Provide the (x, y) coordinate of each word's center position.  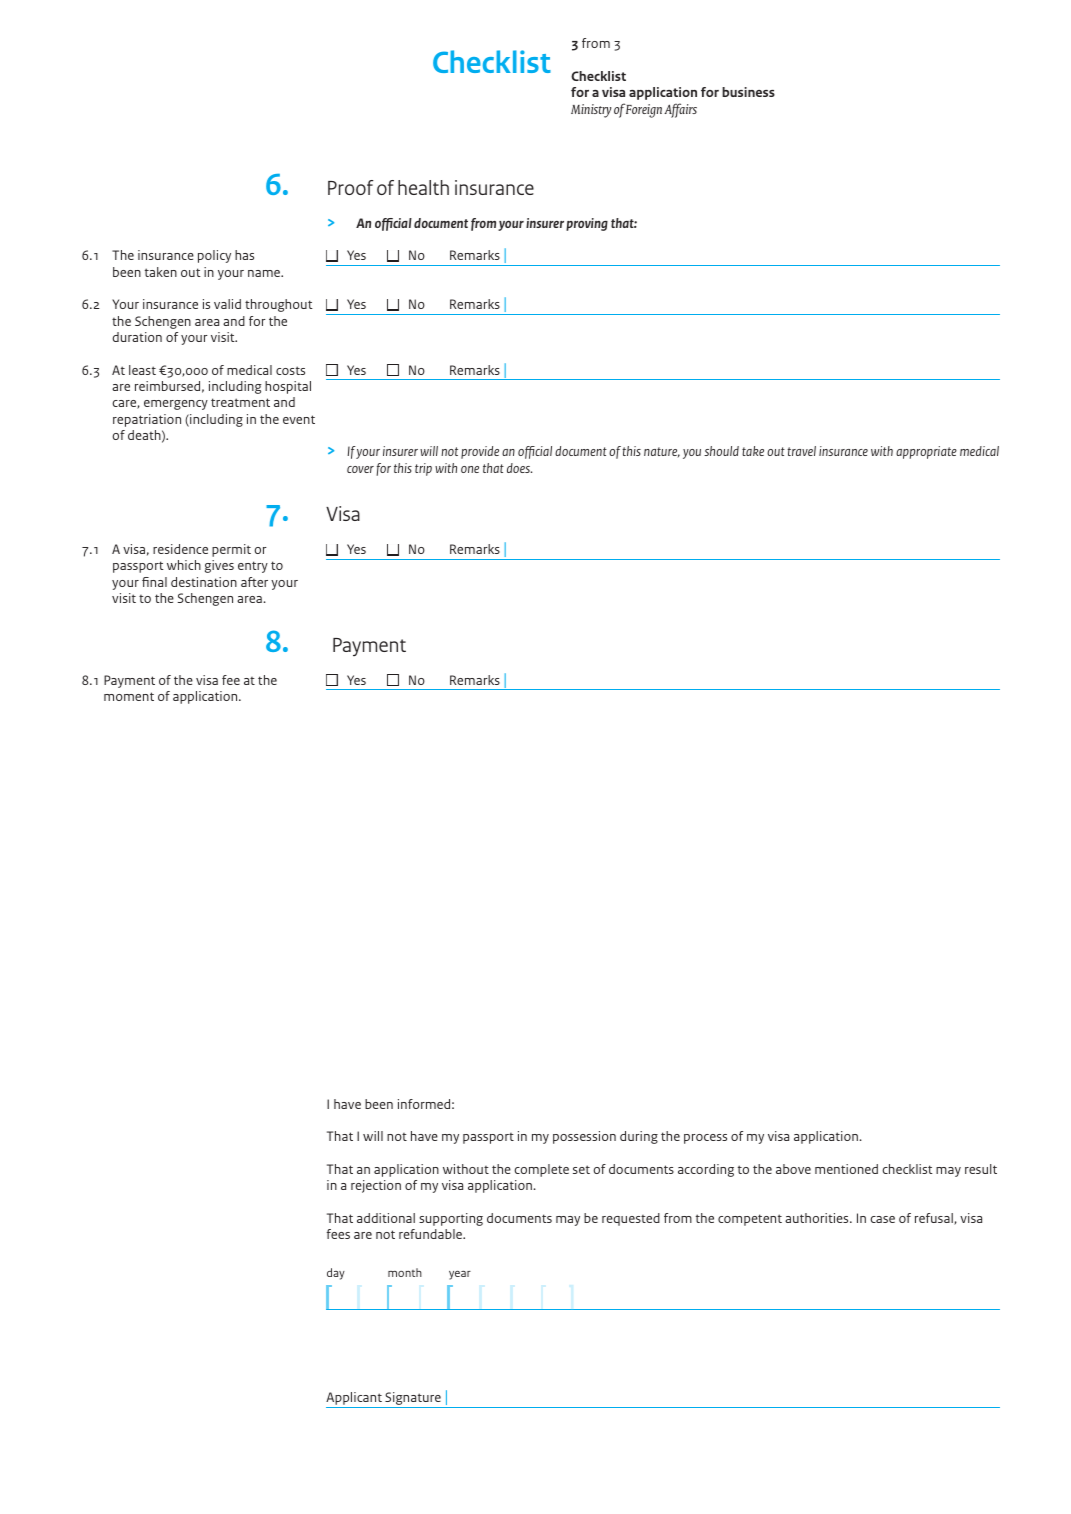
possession (584, 1137)
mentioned (846, 1169)
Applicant (355, 1400)
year (460, 1275)
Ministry (591, 111)
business (748, 92)
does (519, 468)
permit (231, 550)
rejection (376, 1186)
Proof (351, 187)
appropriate (926, 452)
